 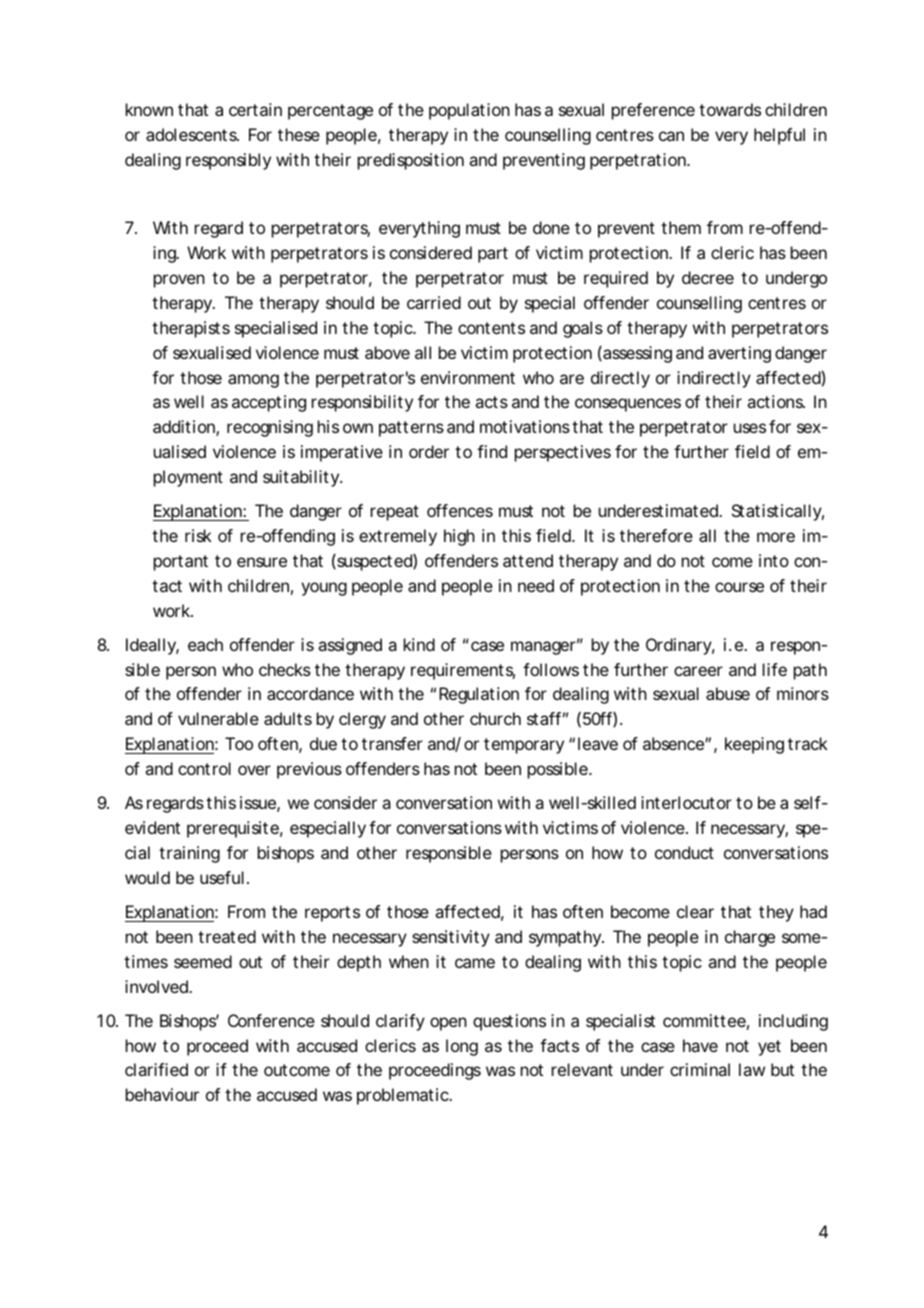 What do you see at coordinates (524, 746) in the screenshot?
I see `temporary` at bounding box center [524, 746].
